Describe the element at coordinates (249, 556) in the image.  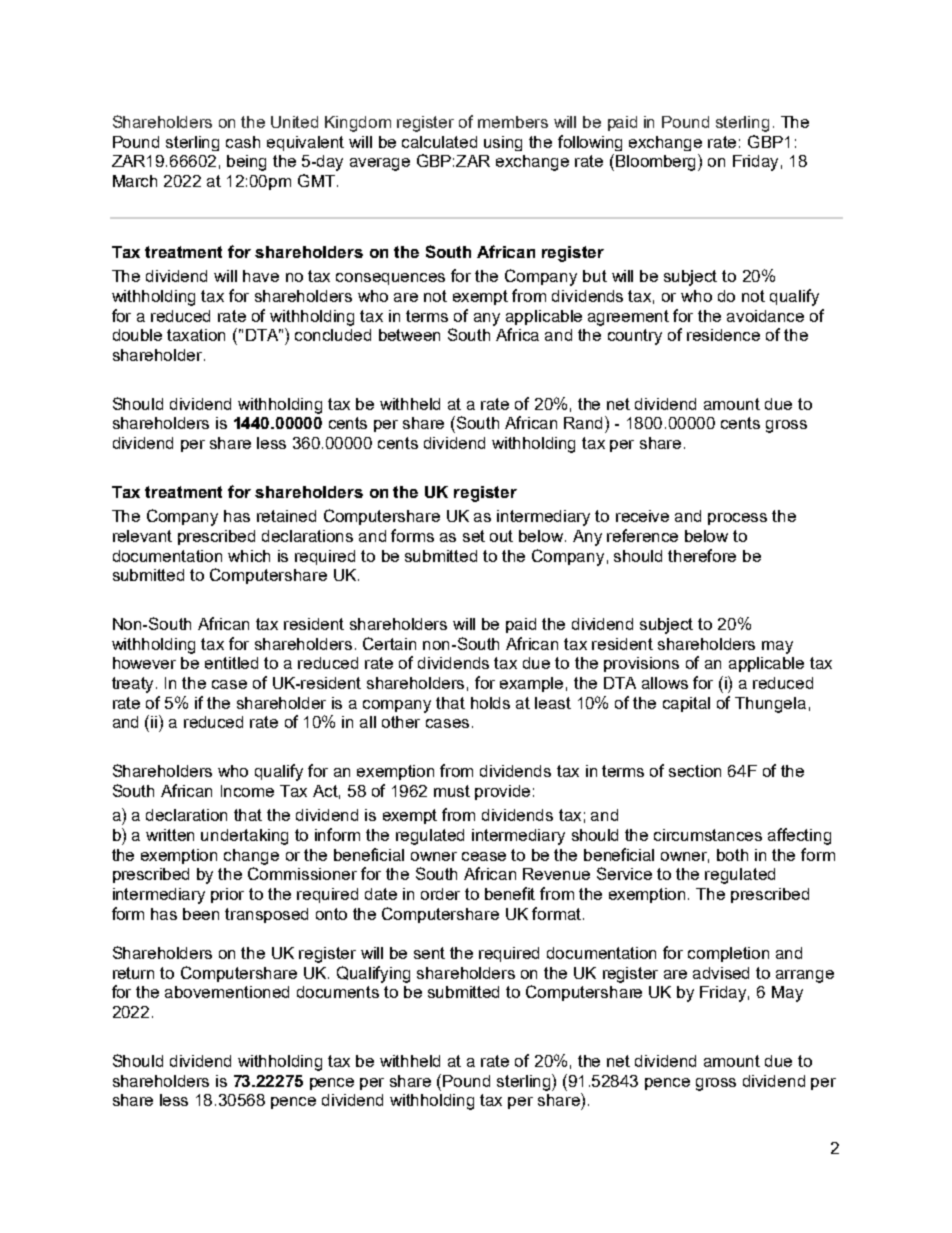
I see `which` at that location.
